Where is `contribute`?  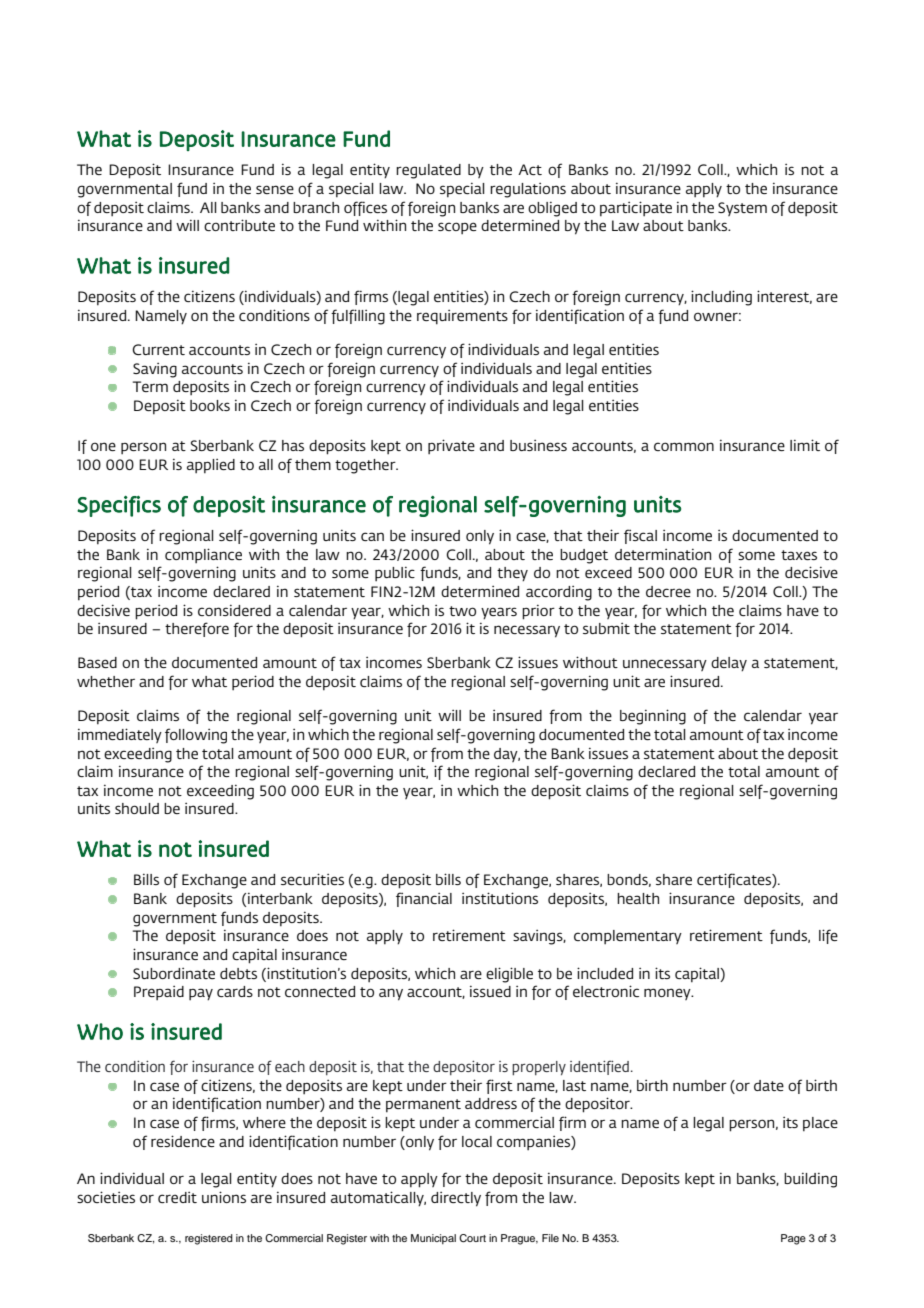 contribute is located at coordinates (239, 225).
